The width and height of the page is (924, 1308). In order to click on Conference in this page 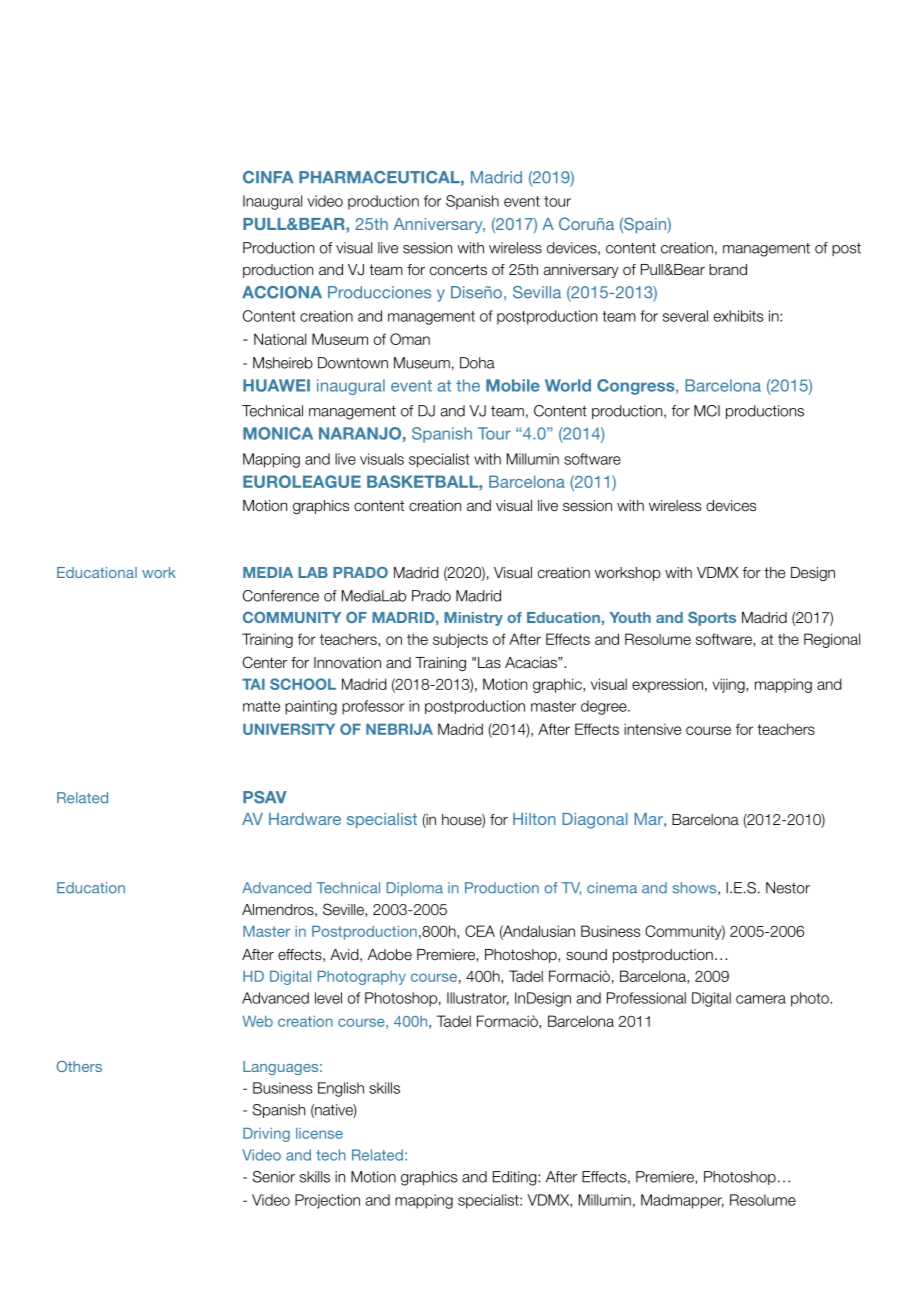, I will do `click(281, 596)`.
